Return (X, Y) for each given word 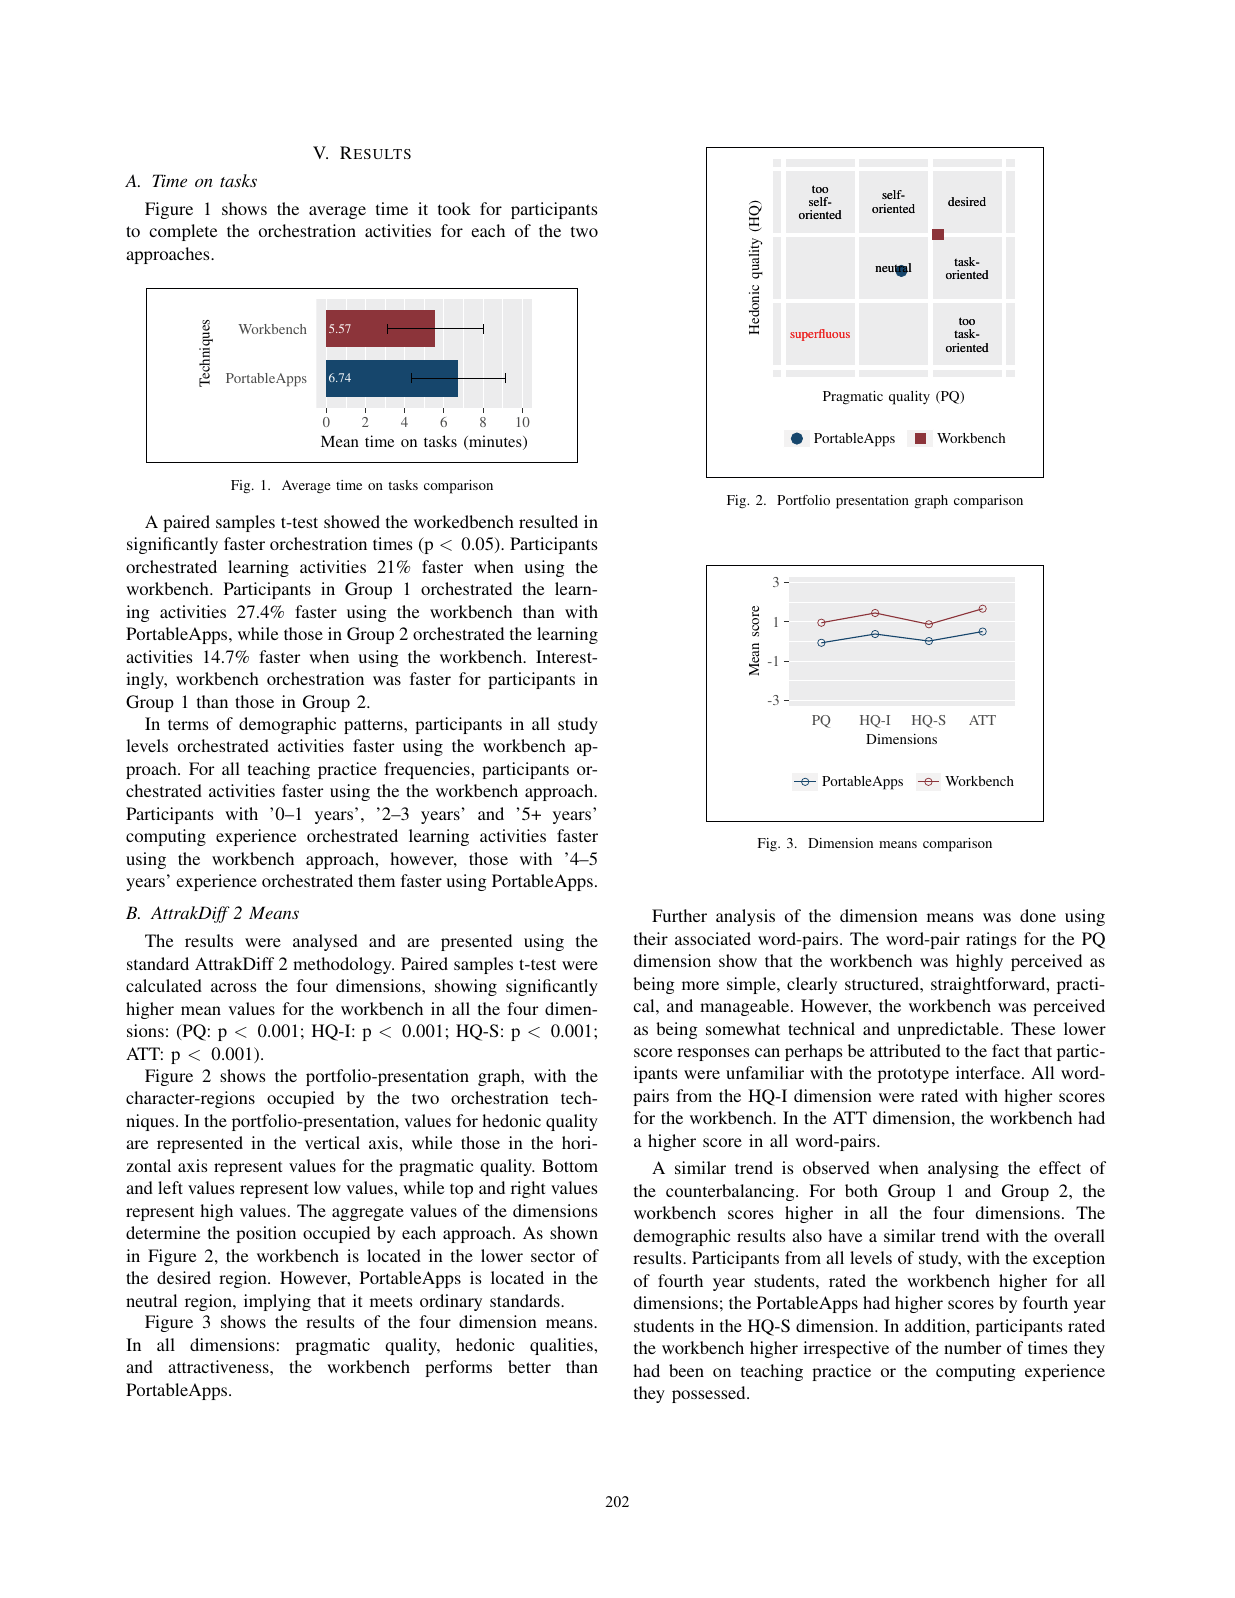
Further (679, 915)
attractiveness (219, 1366)
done (1038, 915)
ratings (991, 940)
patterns (374, 726)
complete (183, 232)
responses (713, 1054)
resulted (548, 521)
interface (989, 1072)
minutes (495, 442)
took (454, 208)
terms (188, 724)
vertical (332, 1142)
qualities (562, 1346)
